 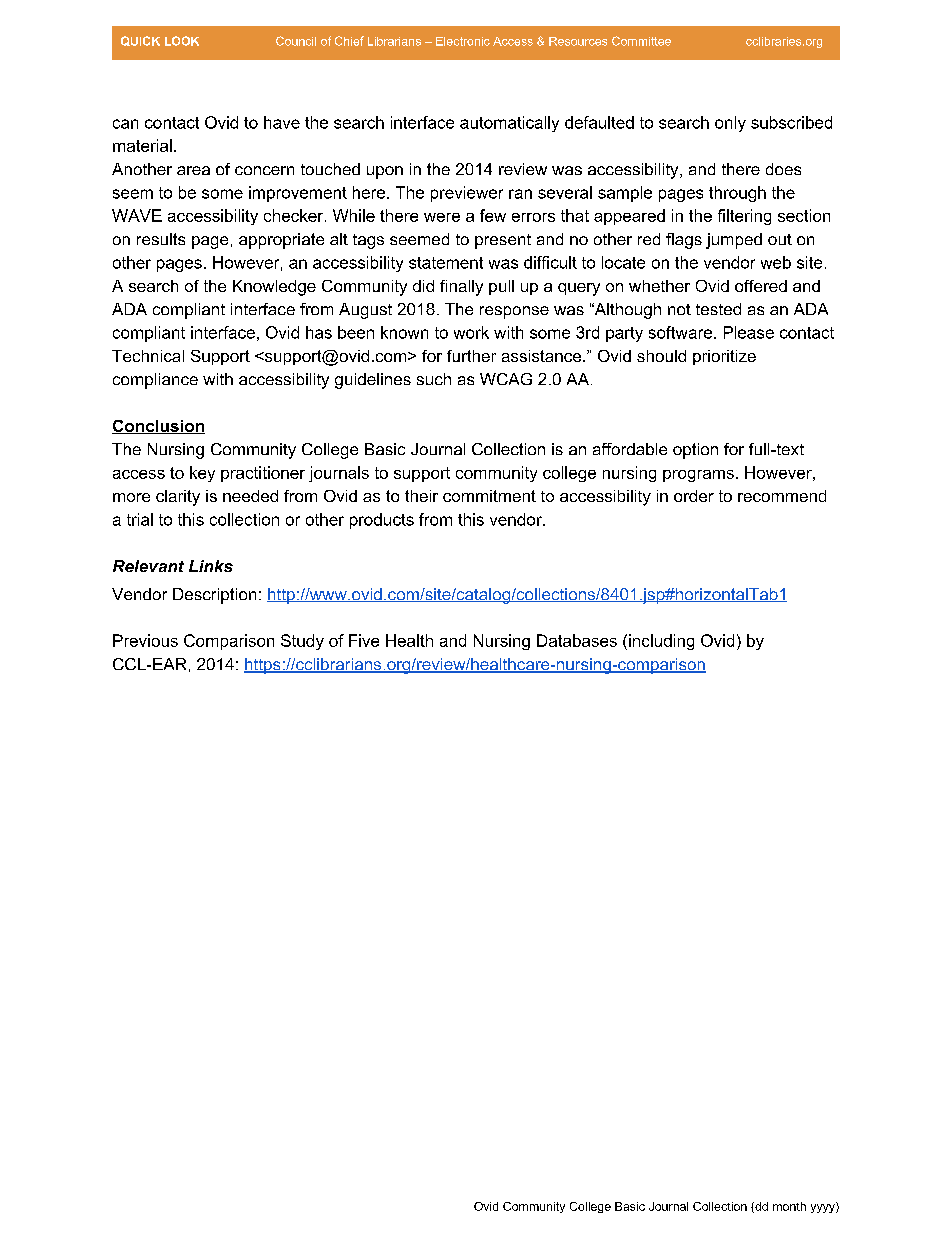 What do you see at coordinates (789, 1206) in the image?
I see `month` at bounding box center [789, 1206].
